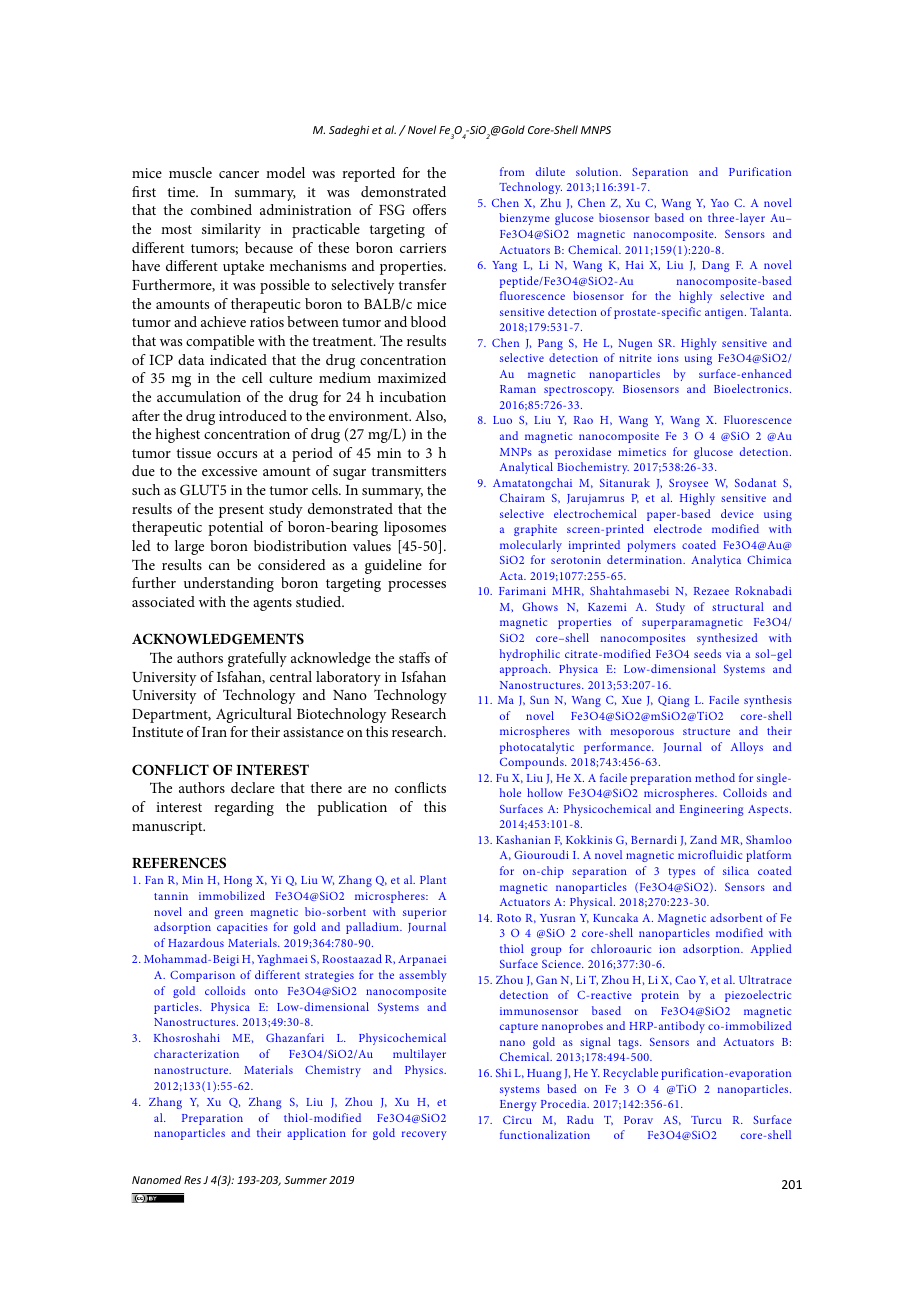 The width and height of the screenshot is (924, 1308). I want to click on Yao, so click(720, 203).
